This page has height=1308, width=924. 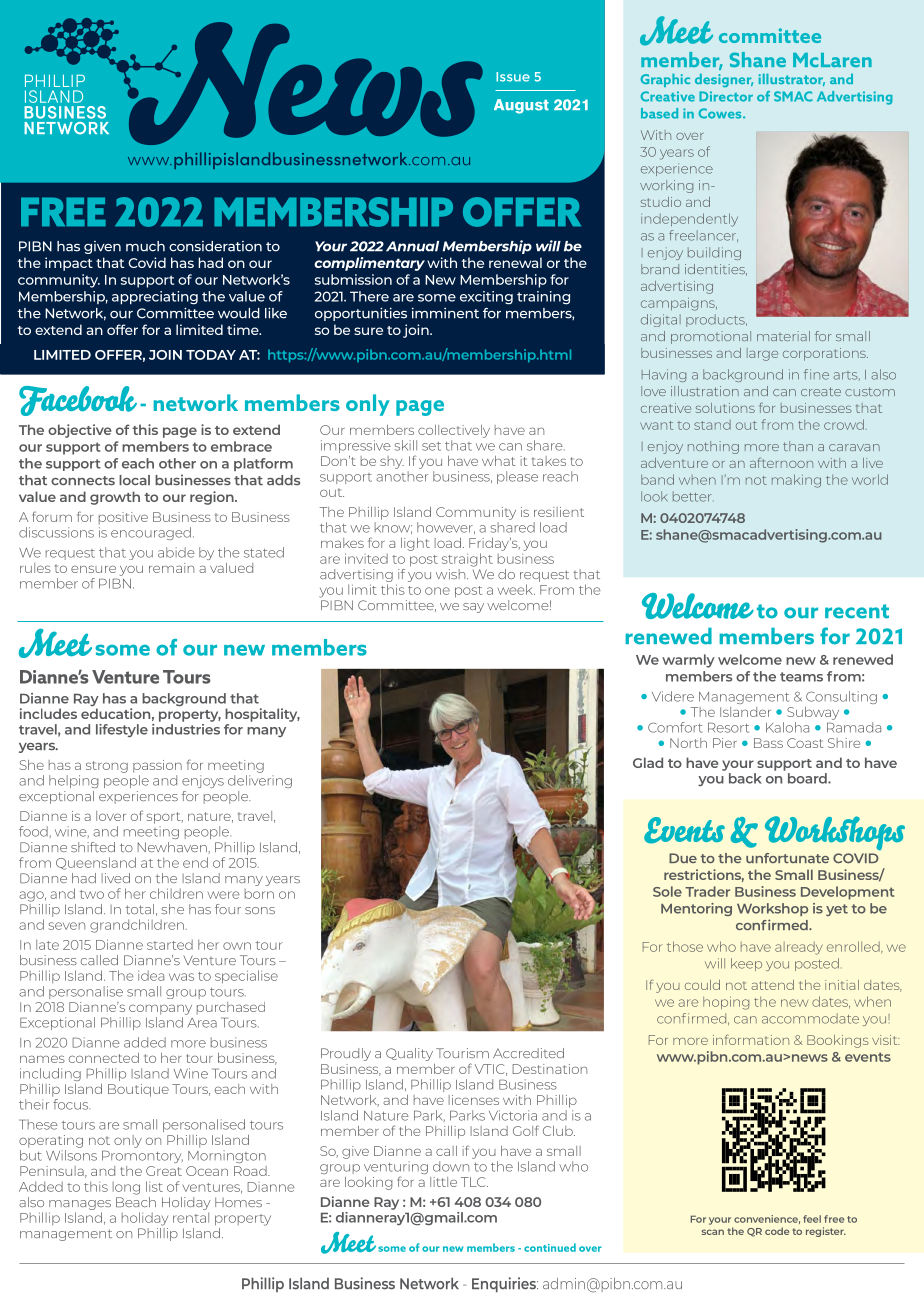 I want to click on much, so click(x=145, y=246).
